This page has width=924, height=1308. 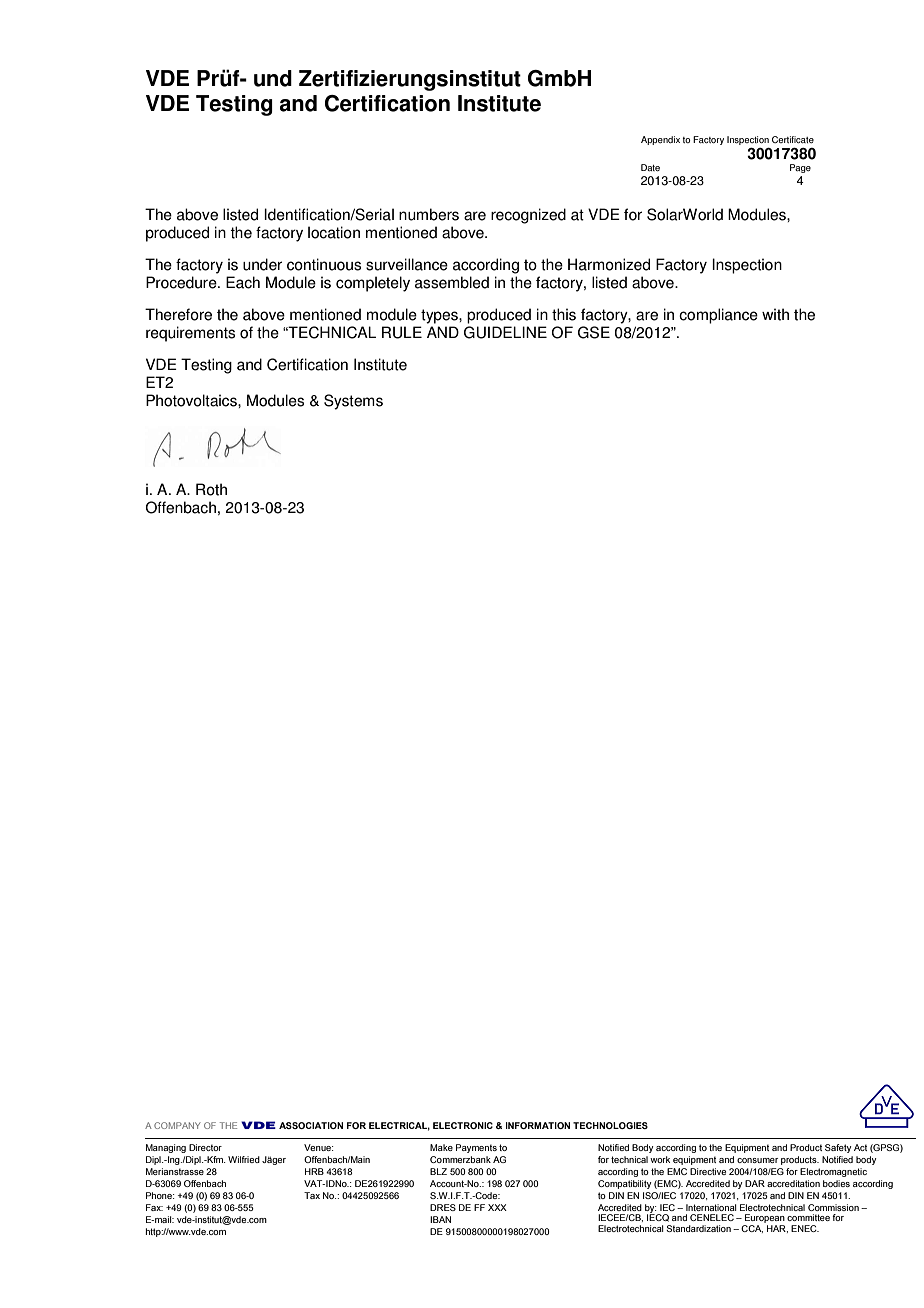 I want to click on compliance, so click(x=718, y=316).
